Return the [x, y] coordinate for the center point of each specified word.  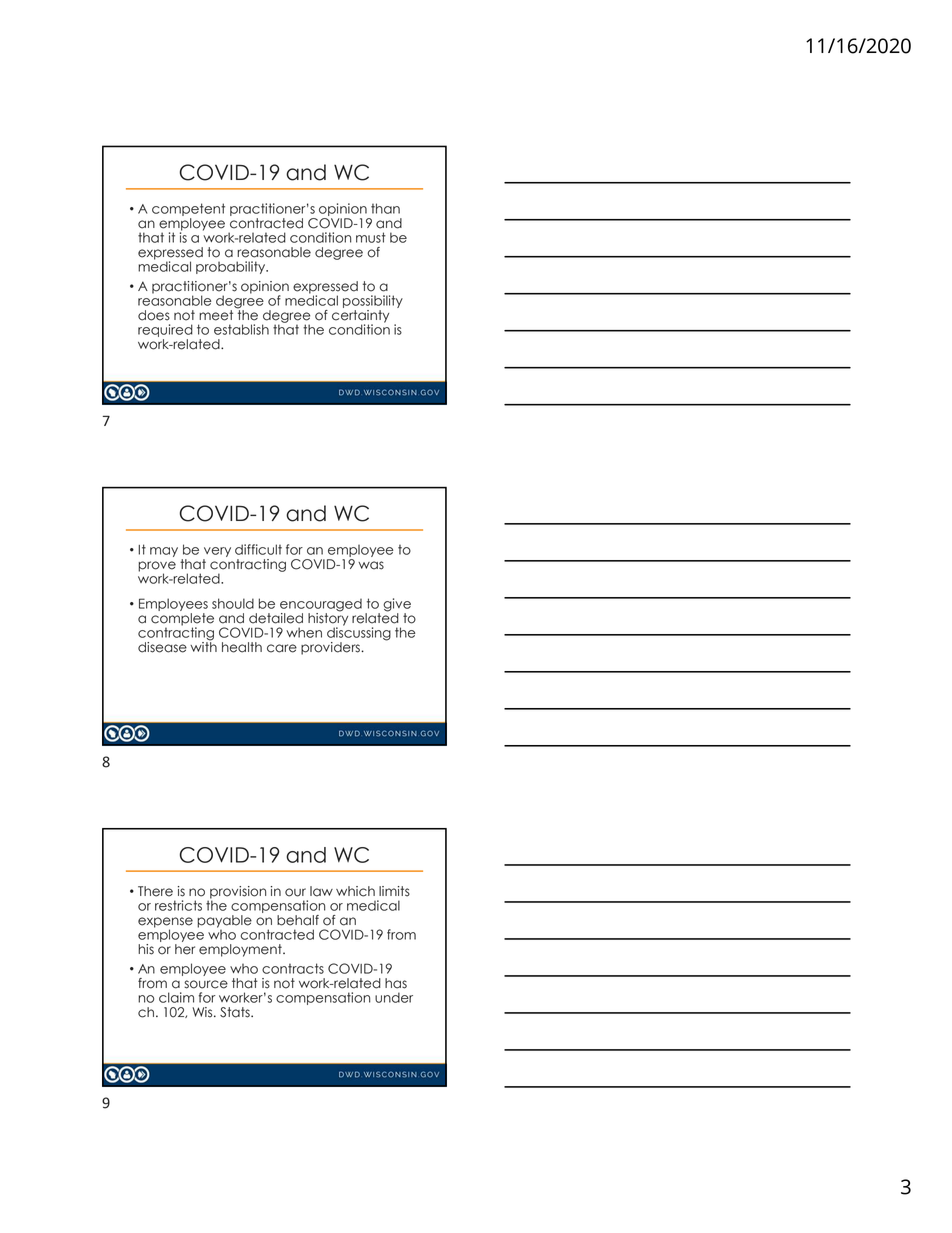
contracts [293, 968]
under [394, 997]
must [371, 237]
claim [176, 997]
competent [188, 211]
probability [232, 267]
